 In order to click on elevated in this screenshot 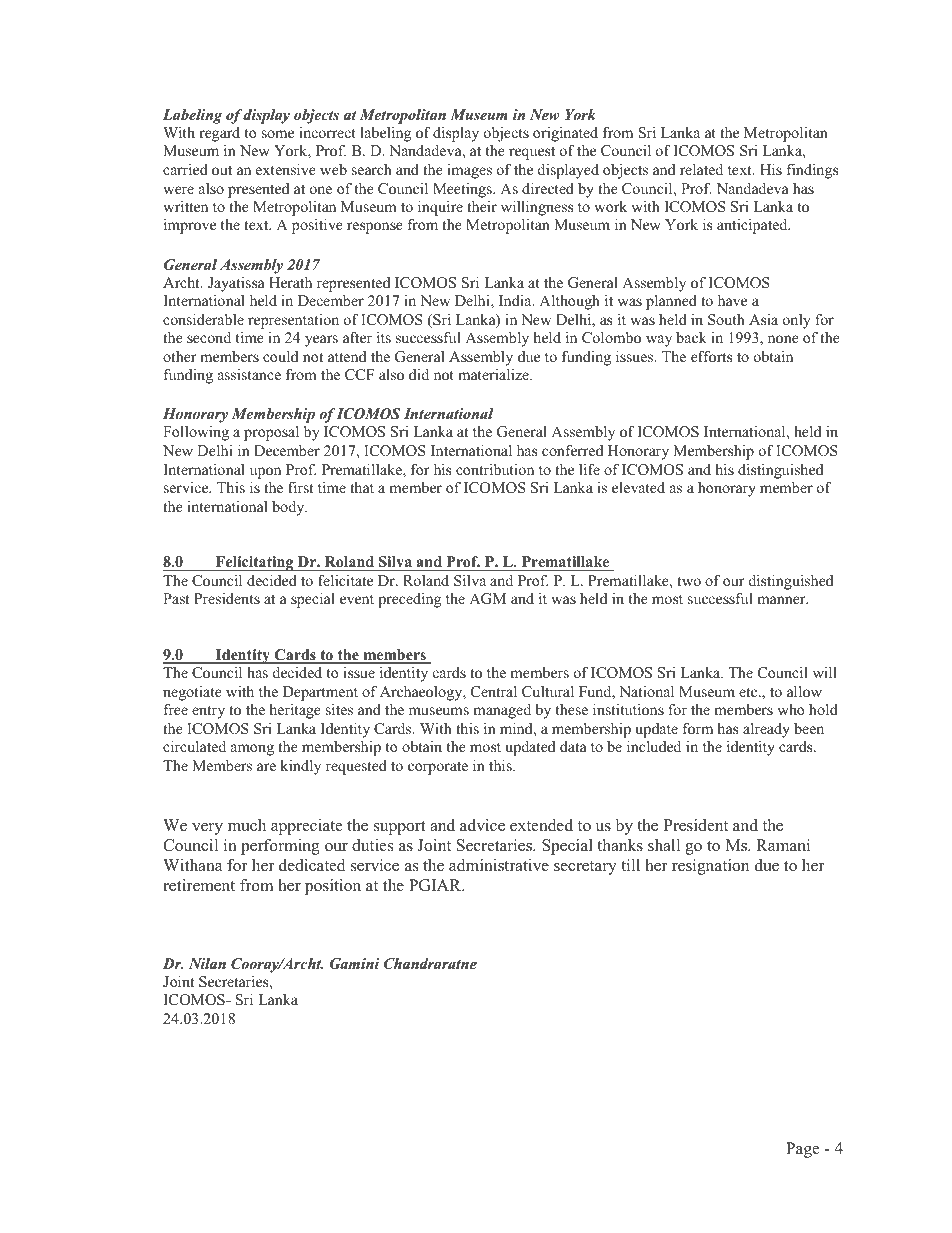, I will do `click(638, 487)`.
